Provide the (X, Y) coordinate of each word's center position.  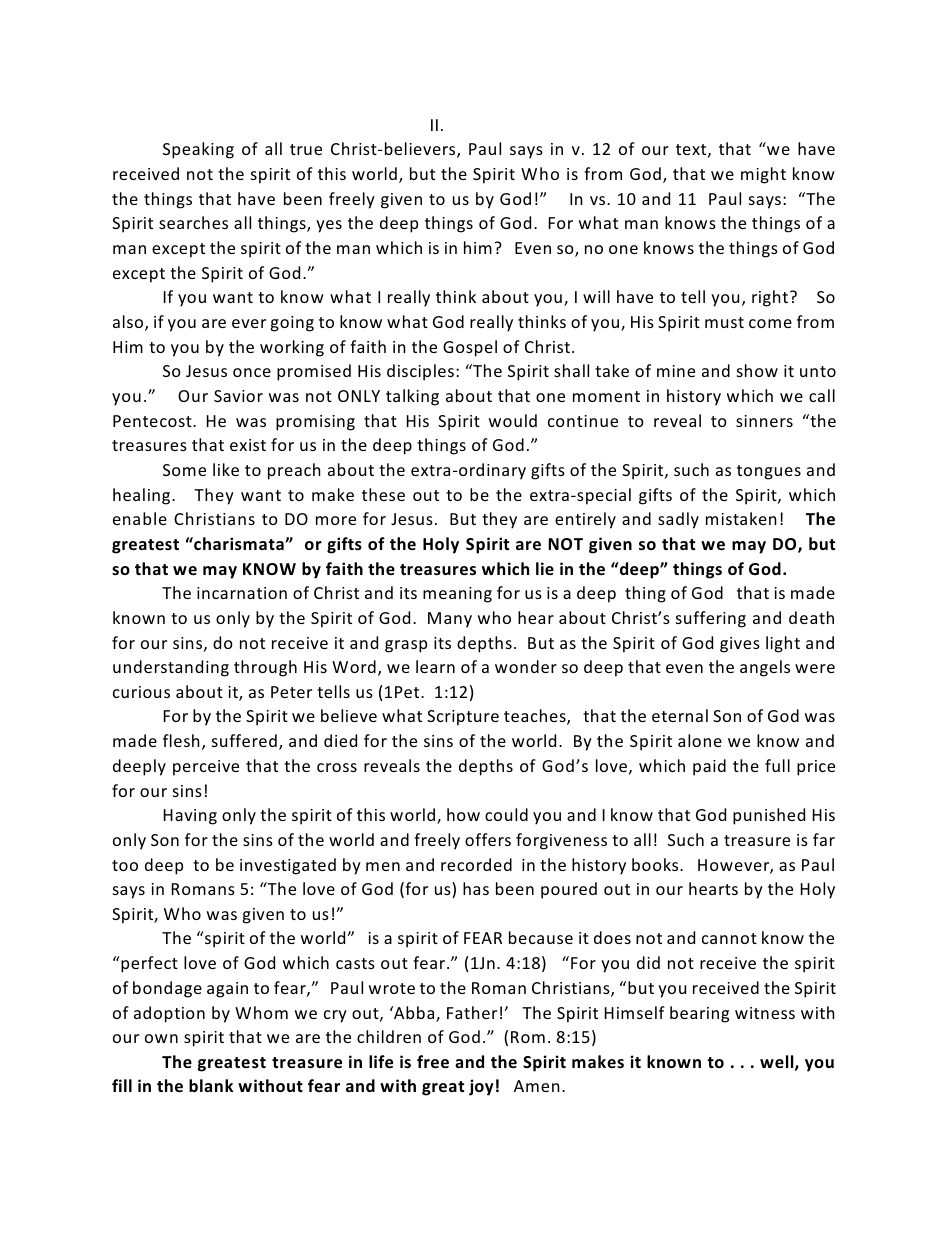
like (226, 469)
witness (765, 1013)
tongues (769, 472)
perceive (206, 768)
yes (329, 226)
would (513, 420)
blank (211, 1085)
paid (709, 767)
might (763, 175)
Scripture (463, 718)
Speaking (198, 150)
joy (481, 1087)
